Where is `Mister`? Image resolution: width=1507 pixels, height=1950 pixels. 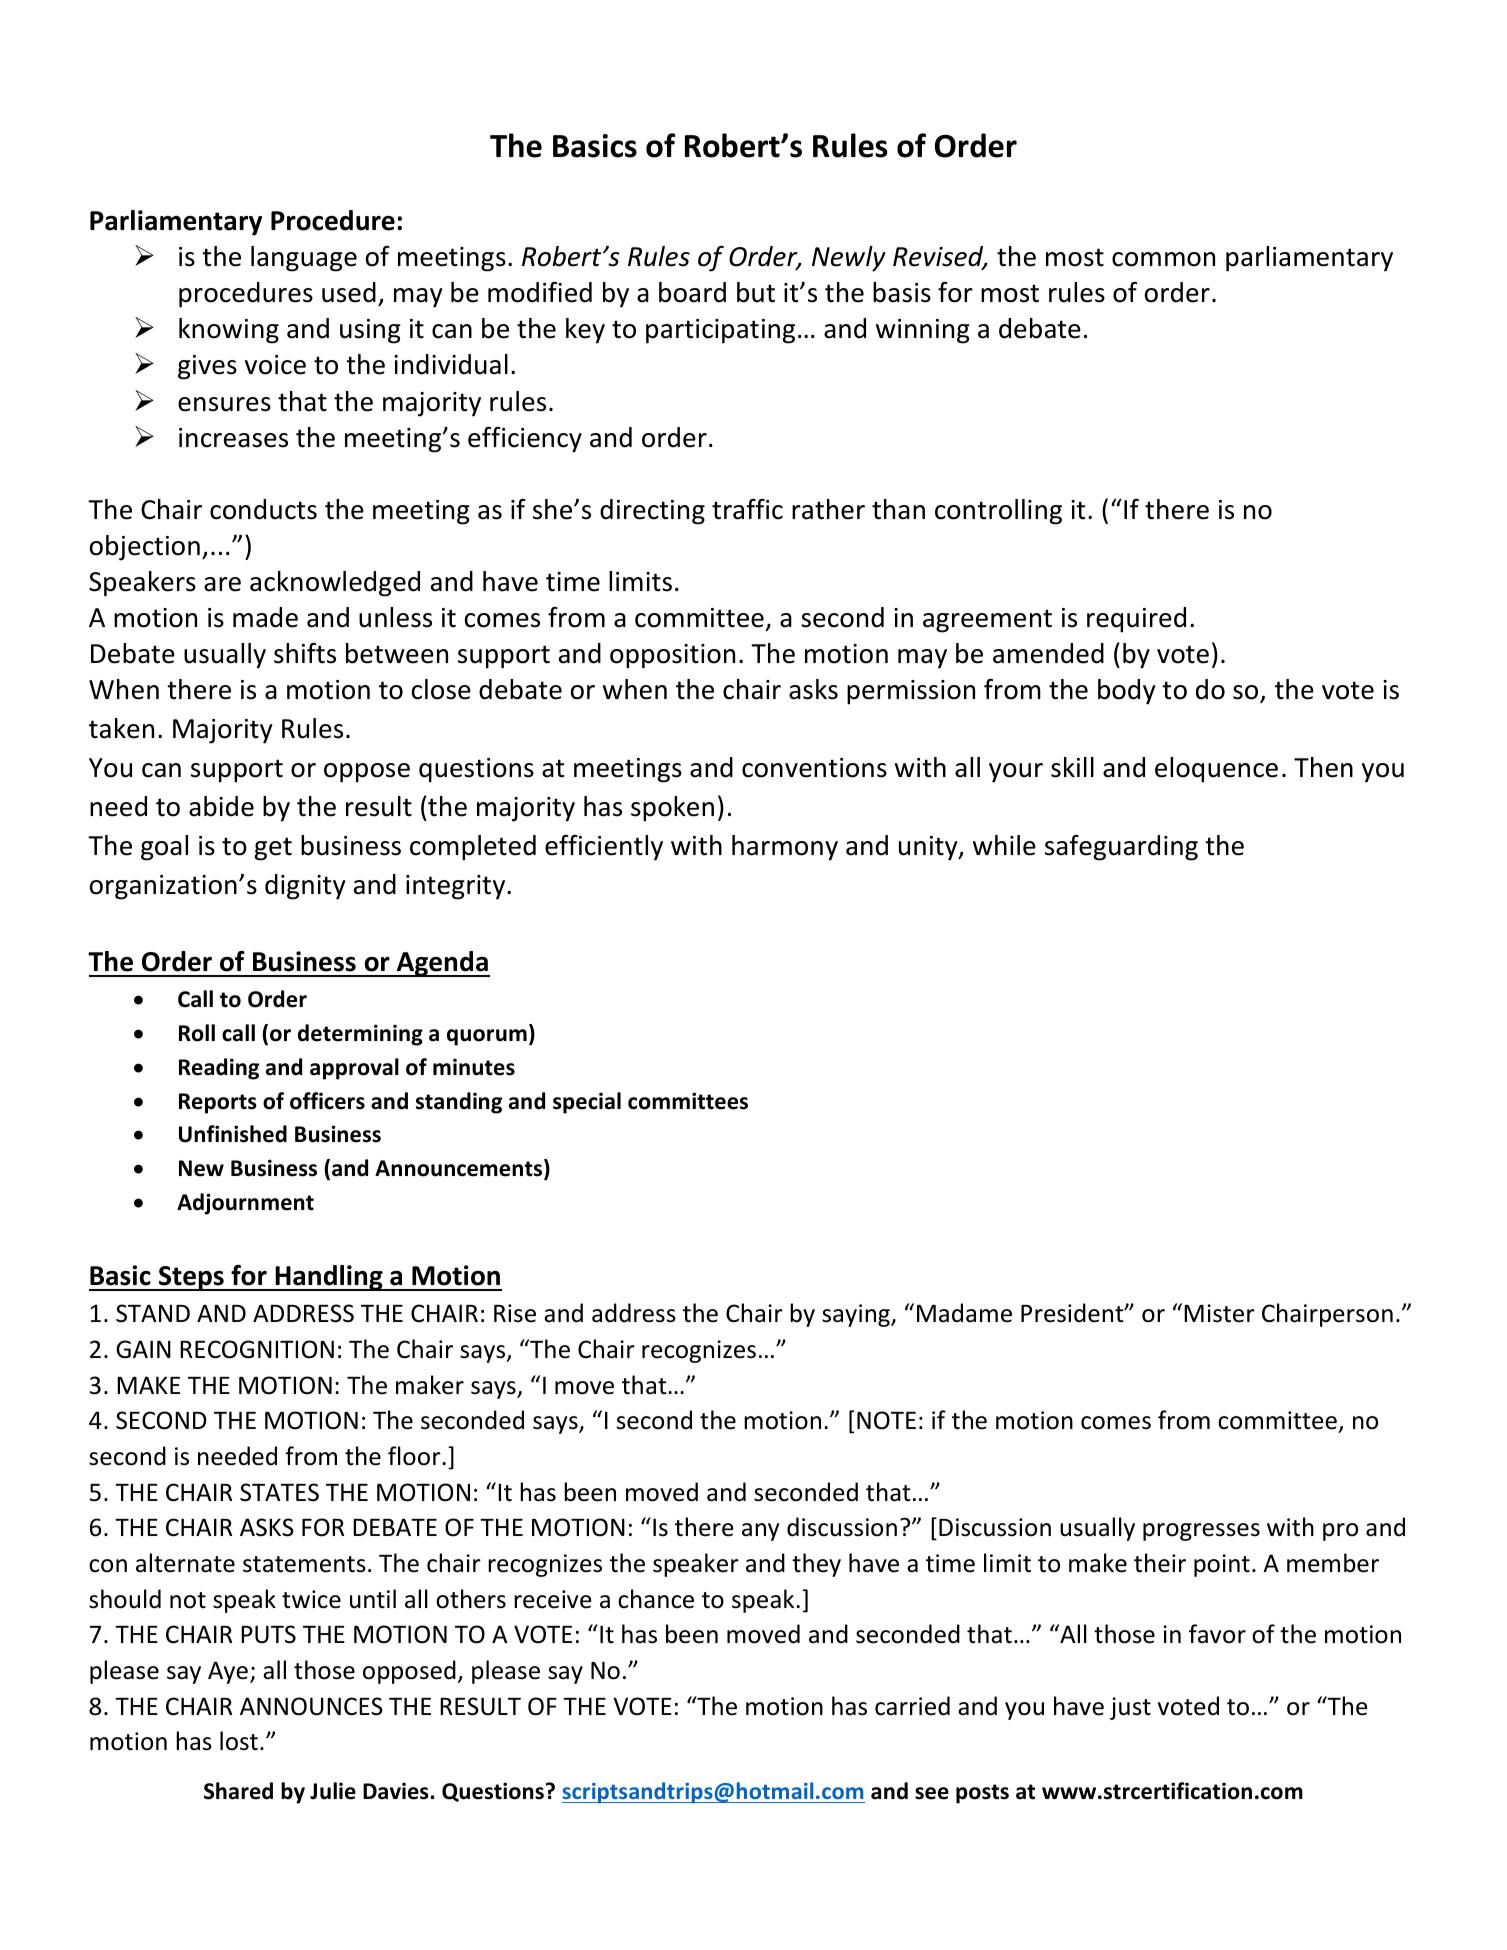
Mister is located at coordinates (1219, 1313).
